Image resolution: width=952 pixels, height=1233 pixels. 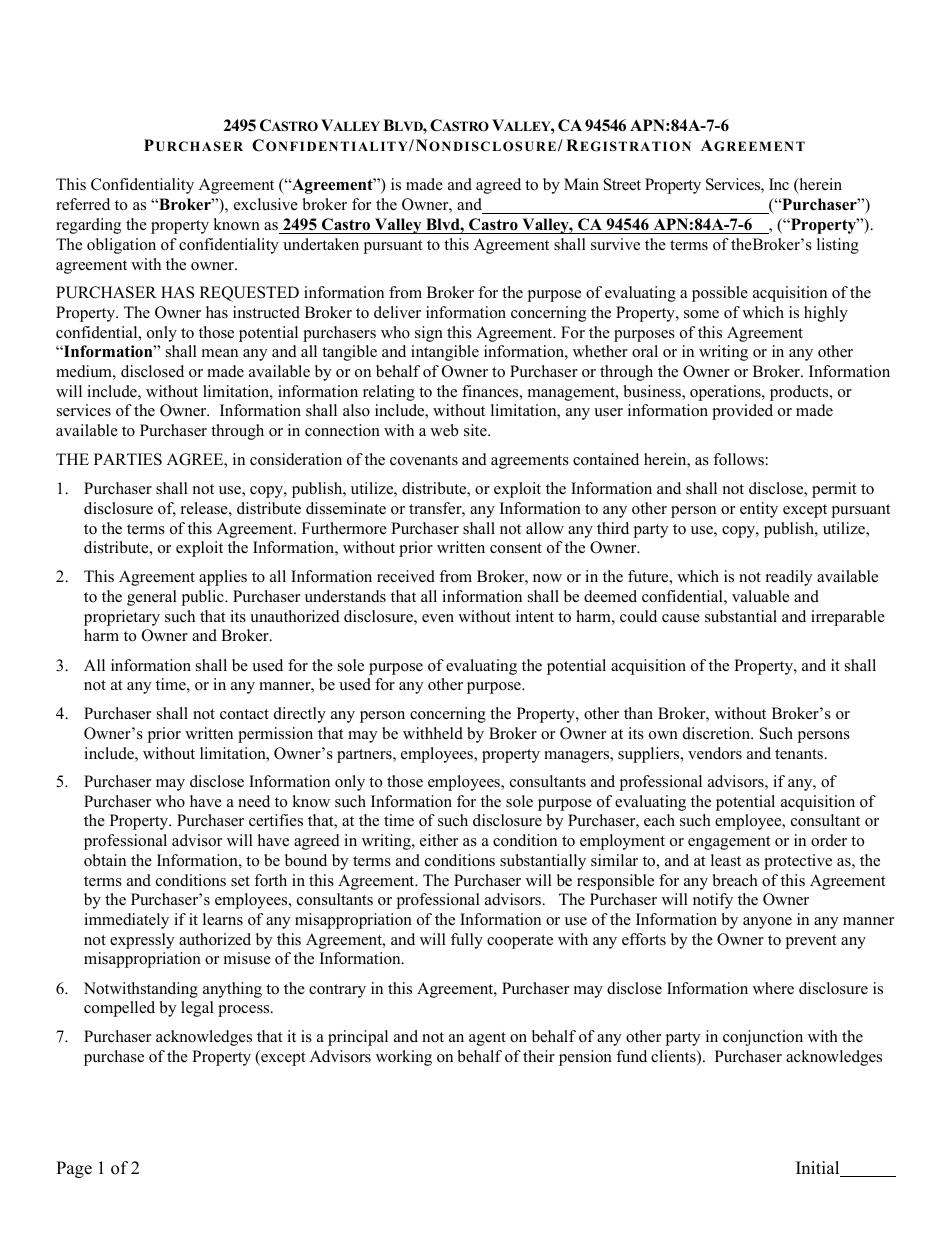 What do you see at coordinates (838, 246) in the page?
I see `listing` at bounding box center [838, 246].
